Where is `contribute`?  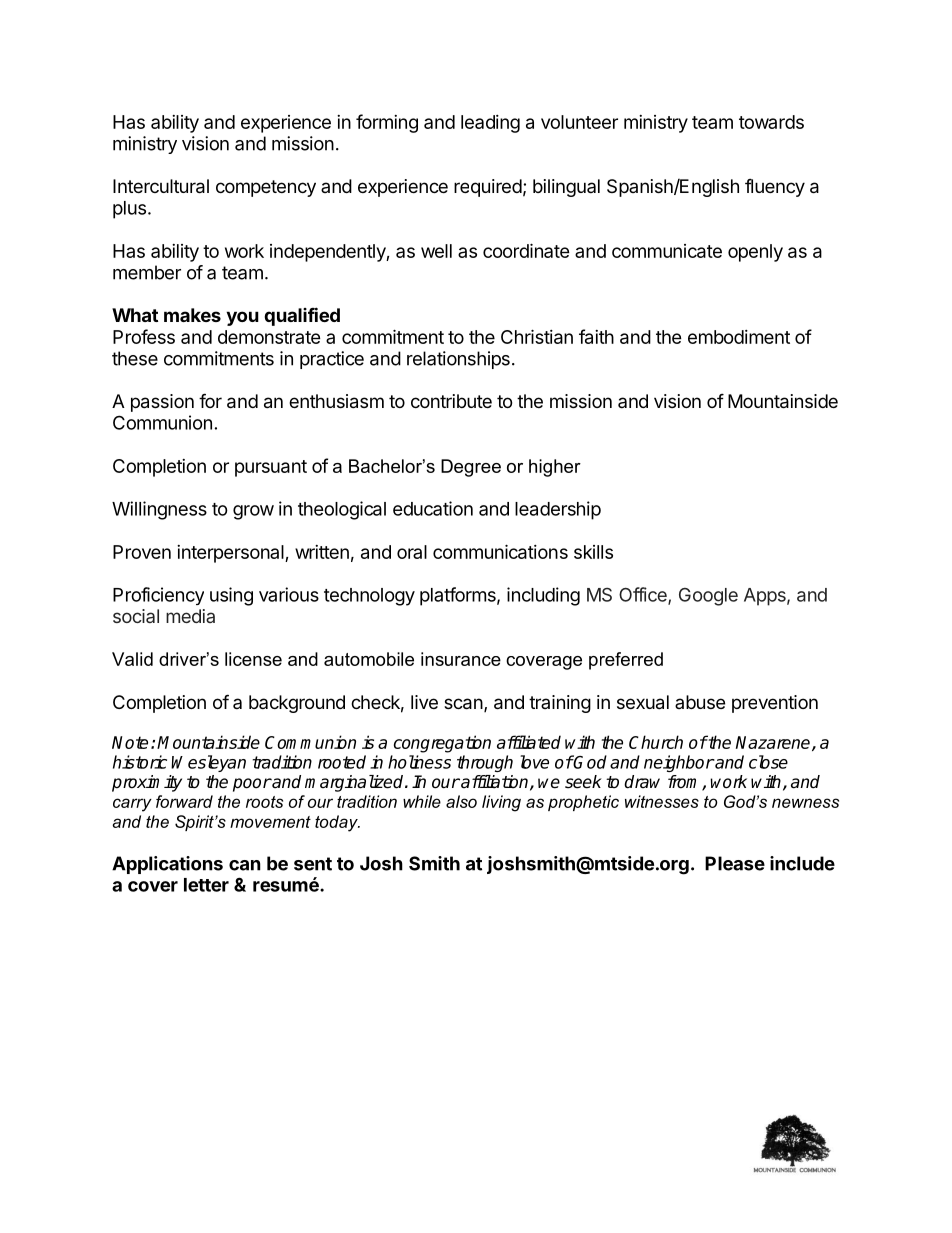 contribute is located at coordinates (451, 401).
